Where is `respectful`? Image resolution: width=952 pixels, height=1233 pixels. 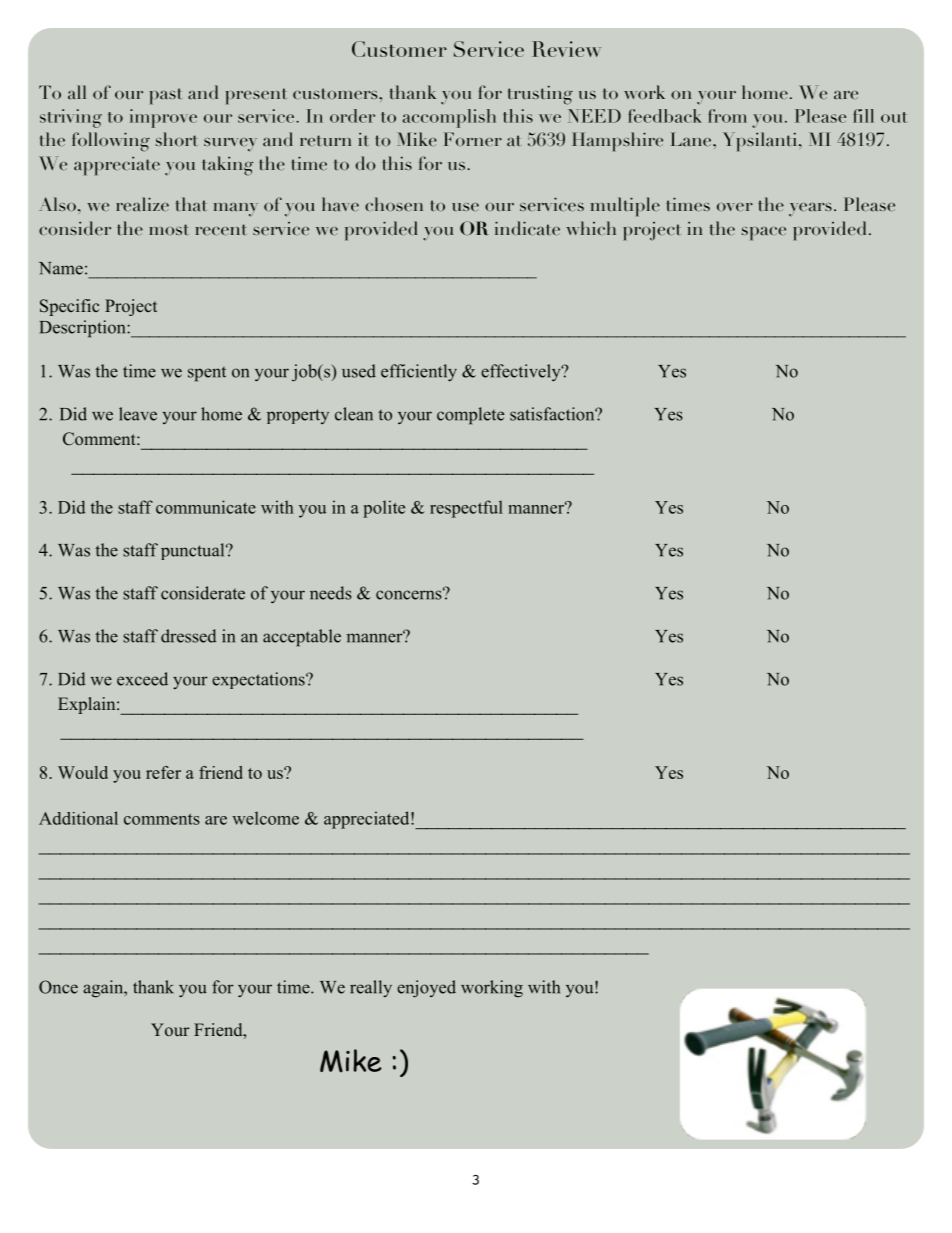 respectful is located at coordinates (466, 509).
